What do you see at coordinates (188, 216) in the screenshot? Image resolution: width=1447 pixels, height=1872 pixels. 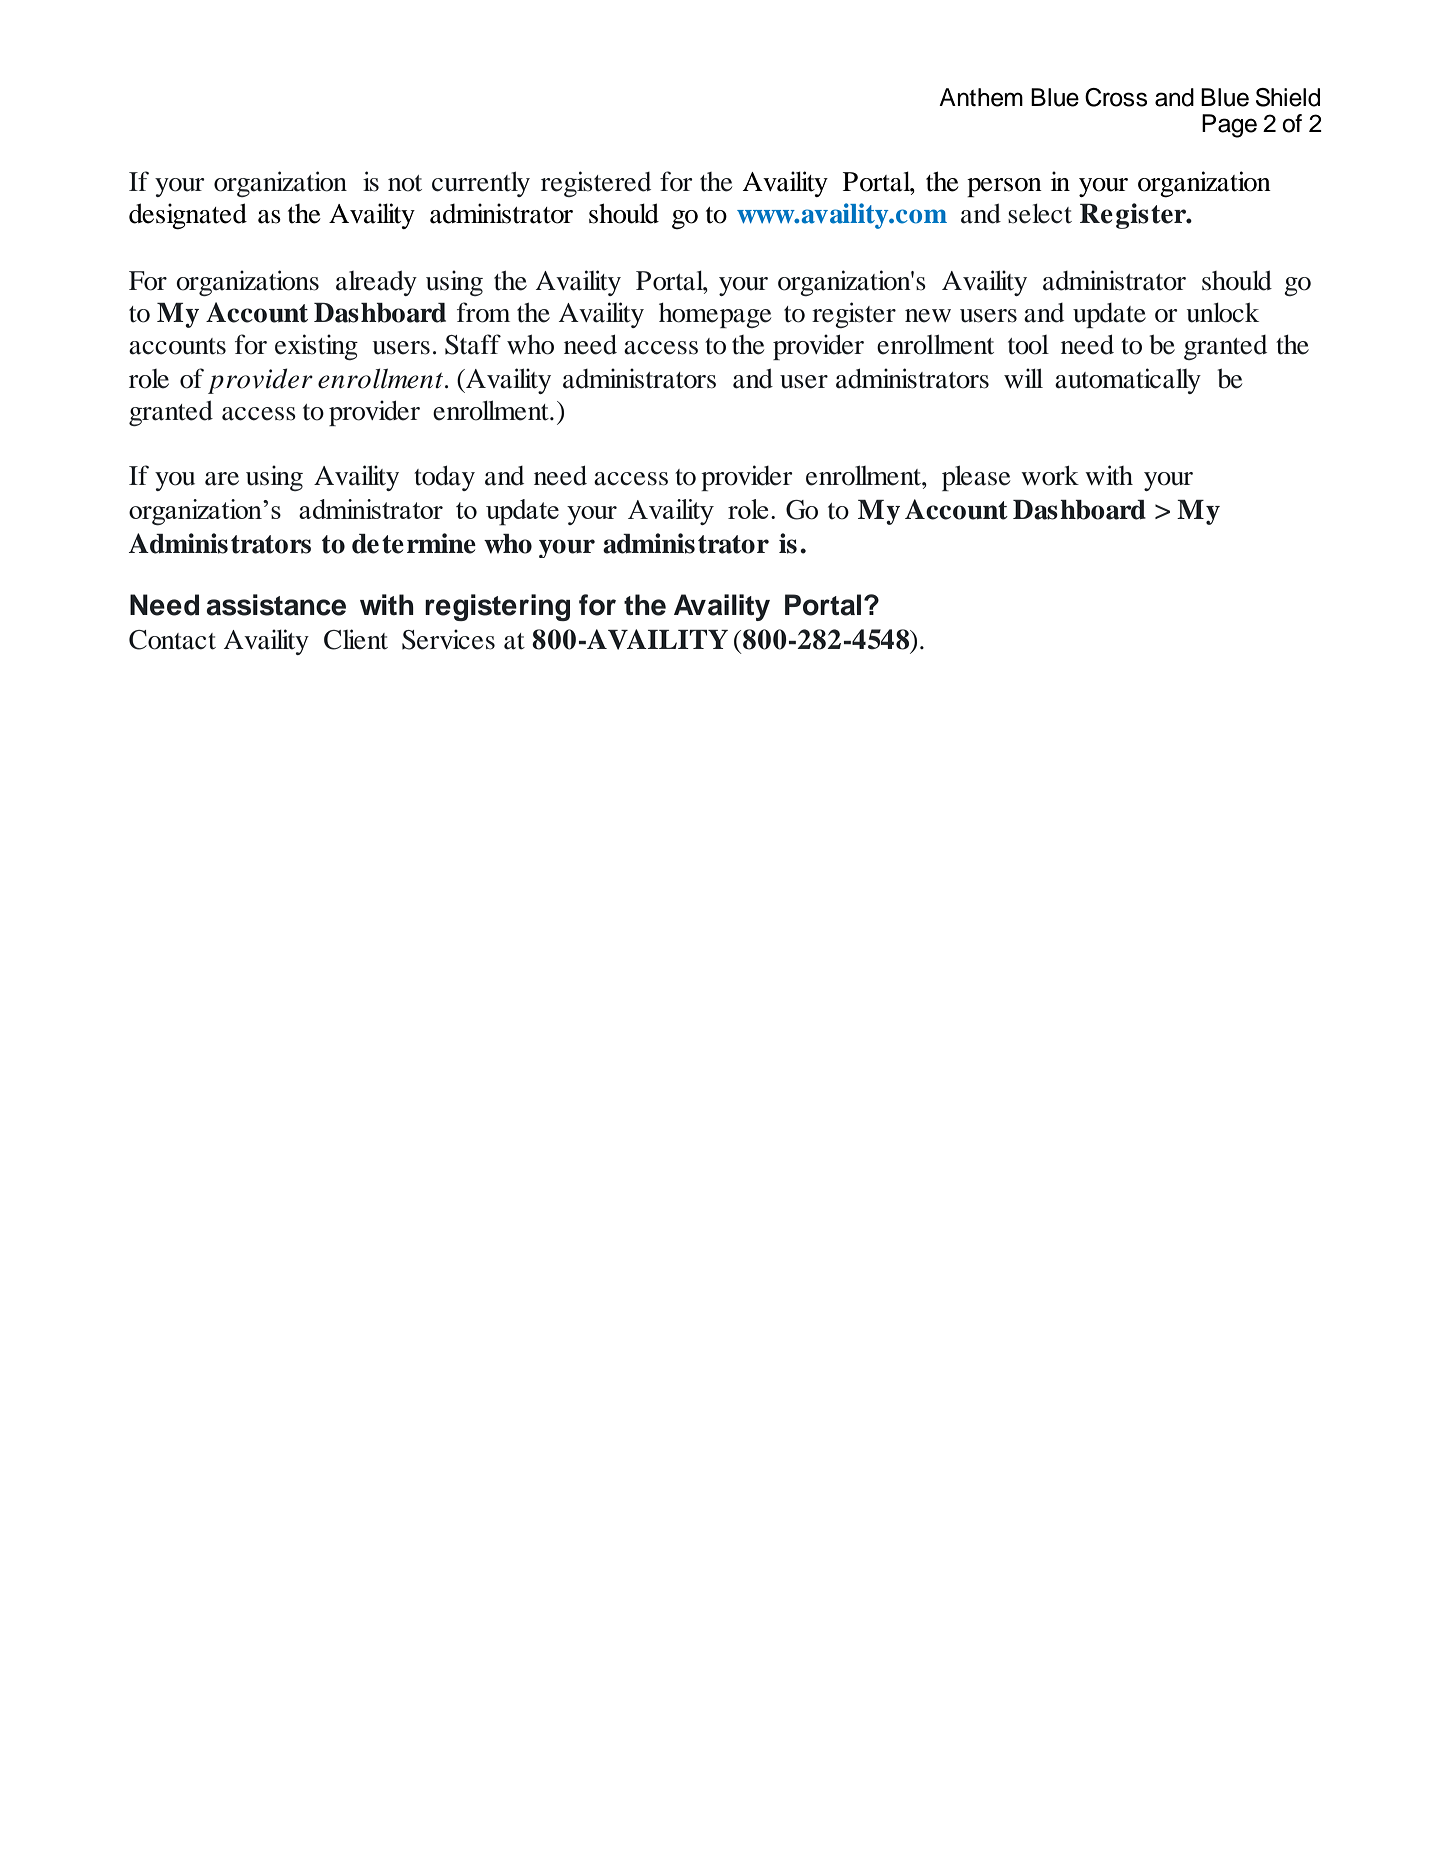 I see `designated` at bounding box center [188, 216].
